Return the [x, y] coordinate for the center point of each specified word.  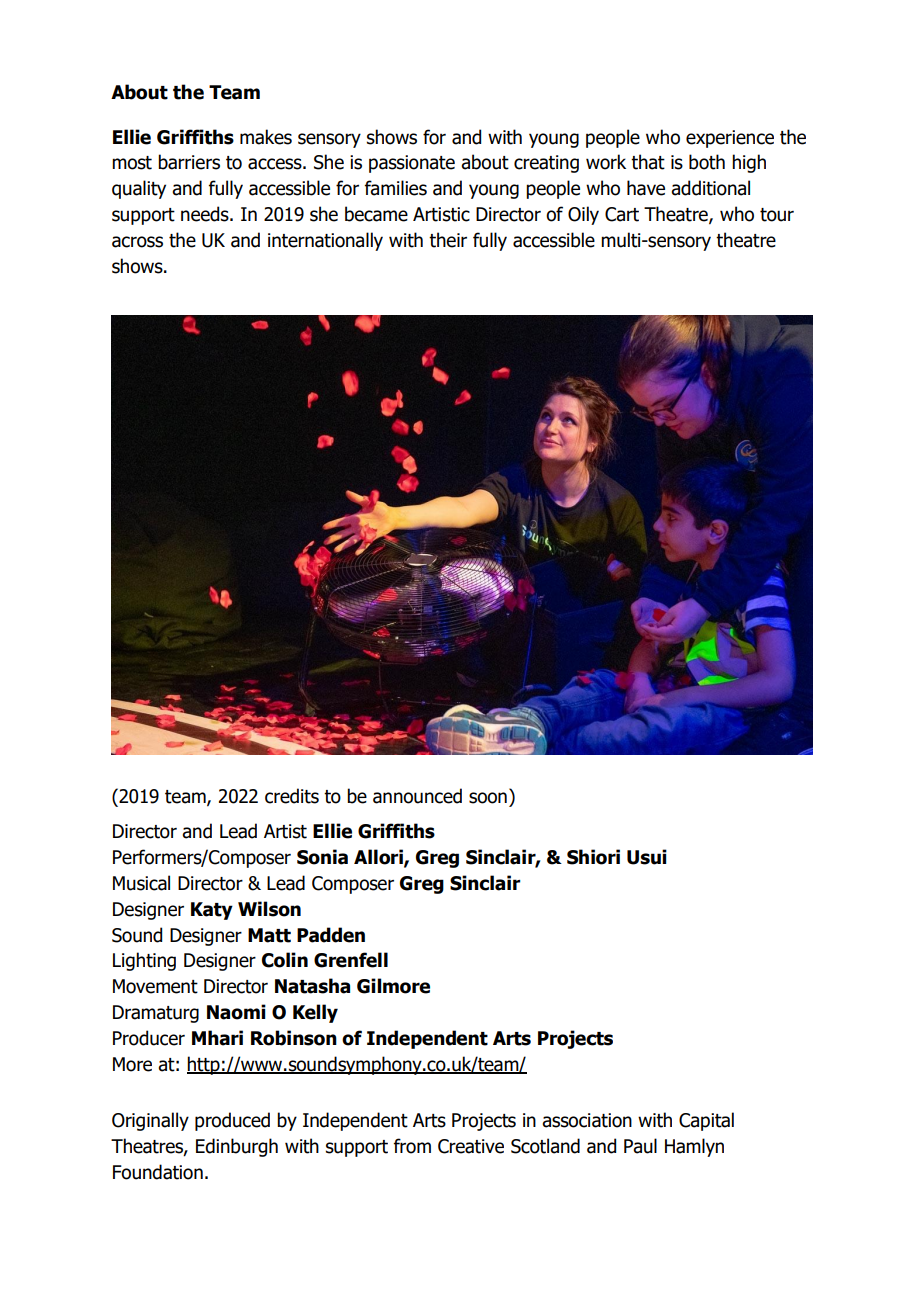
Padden [331, 935]
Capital [706, 1121]
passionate [412, 164]
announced [417, 796]
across [137, 242]
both [707, 162]
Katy [212, 911]
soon [488, 798]
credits [292, 796]
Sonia [322, 857]
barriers [189, 162]
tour [777, 215]
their [448, 240]
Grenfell [351, 960]
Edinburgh [237, 1147]
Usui [647, 857]
